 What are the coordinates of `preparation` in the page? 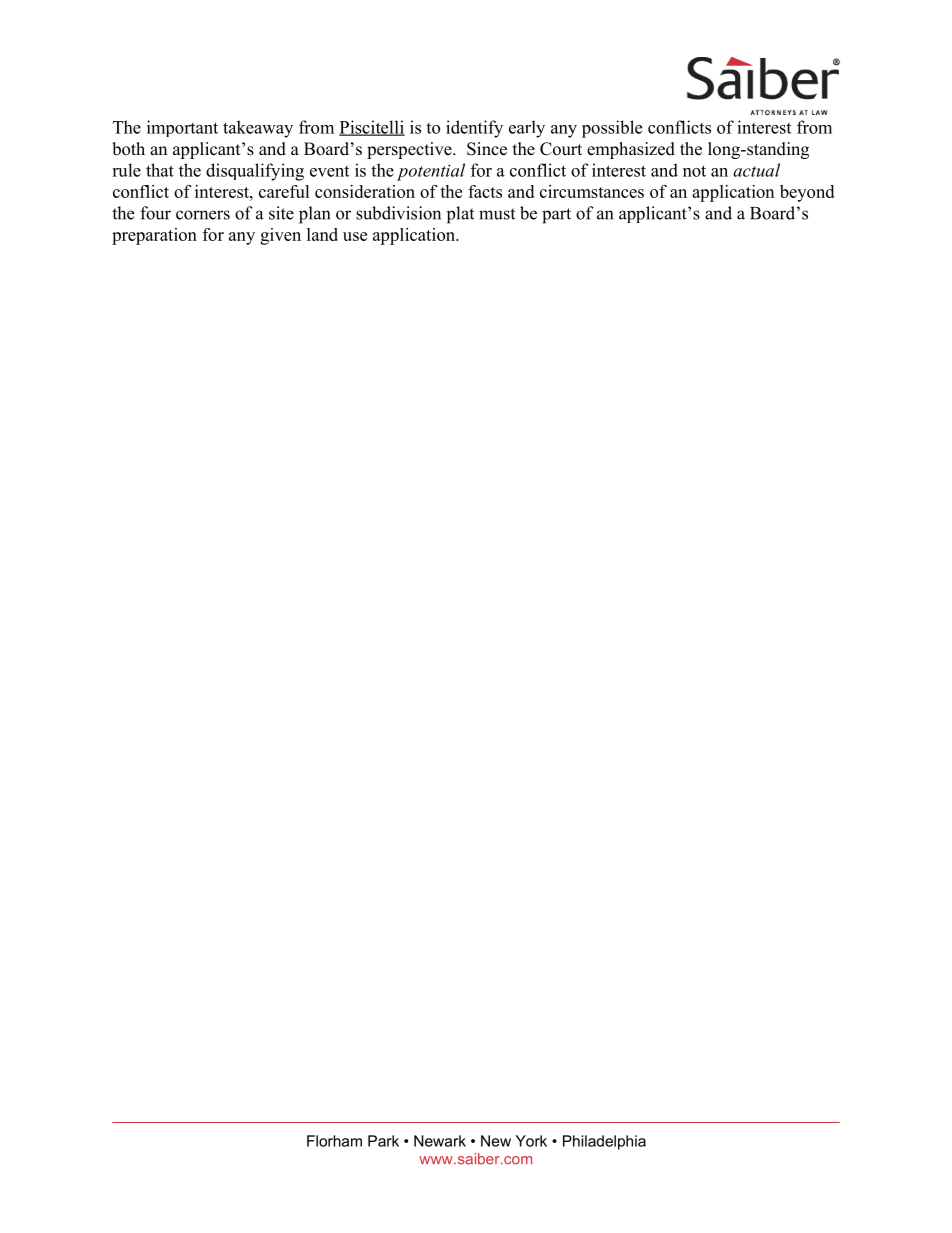 It's located at (154, 236).
